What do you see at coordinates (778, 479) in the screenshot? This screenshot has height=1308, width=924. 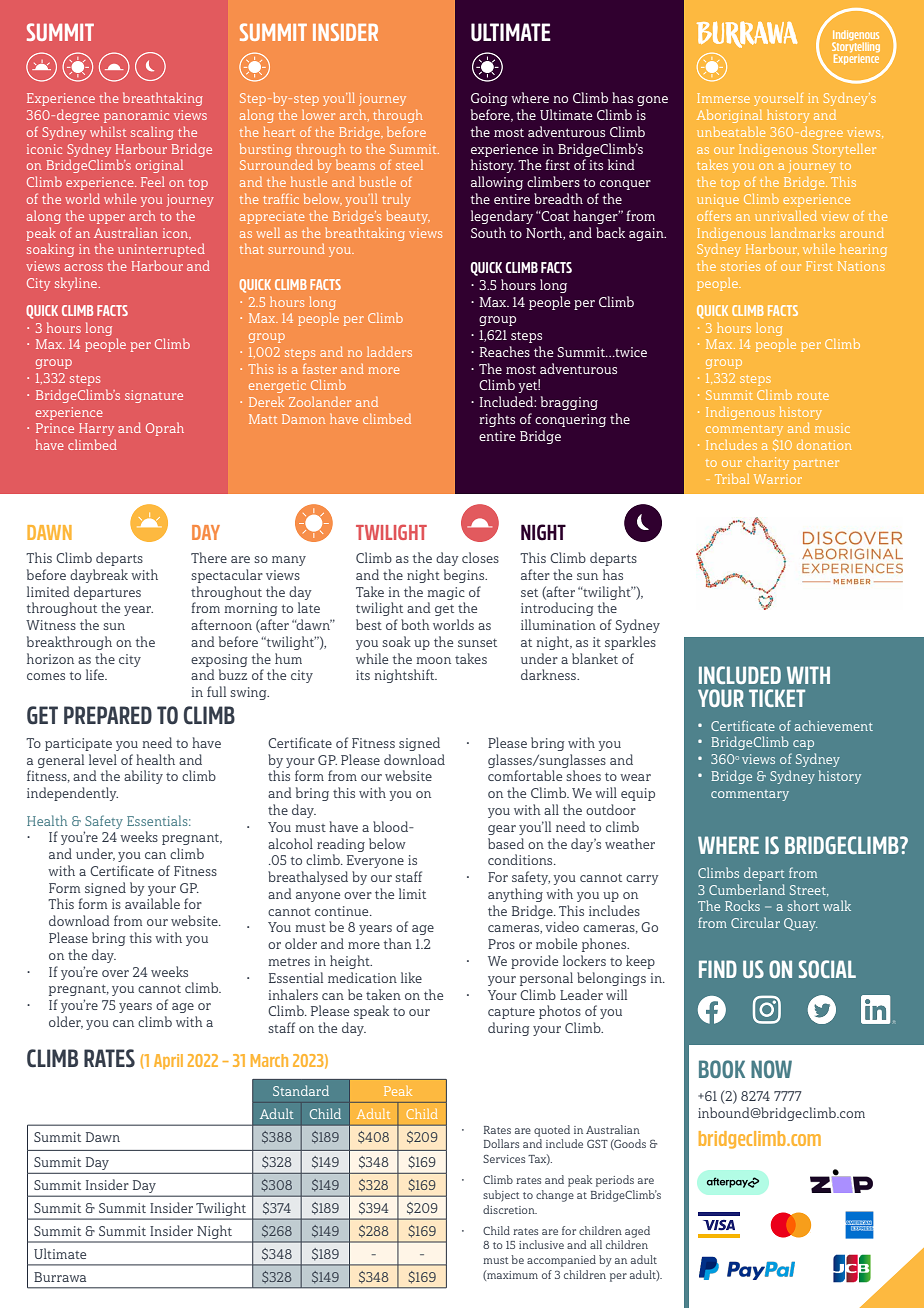 I see `Warrior` at bounding box center [778, 479].
